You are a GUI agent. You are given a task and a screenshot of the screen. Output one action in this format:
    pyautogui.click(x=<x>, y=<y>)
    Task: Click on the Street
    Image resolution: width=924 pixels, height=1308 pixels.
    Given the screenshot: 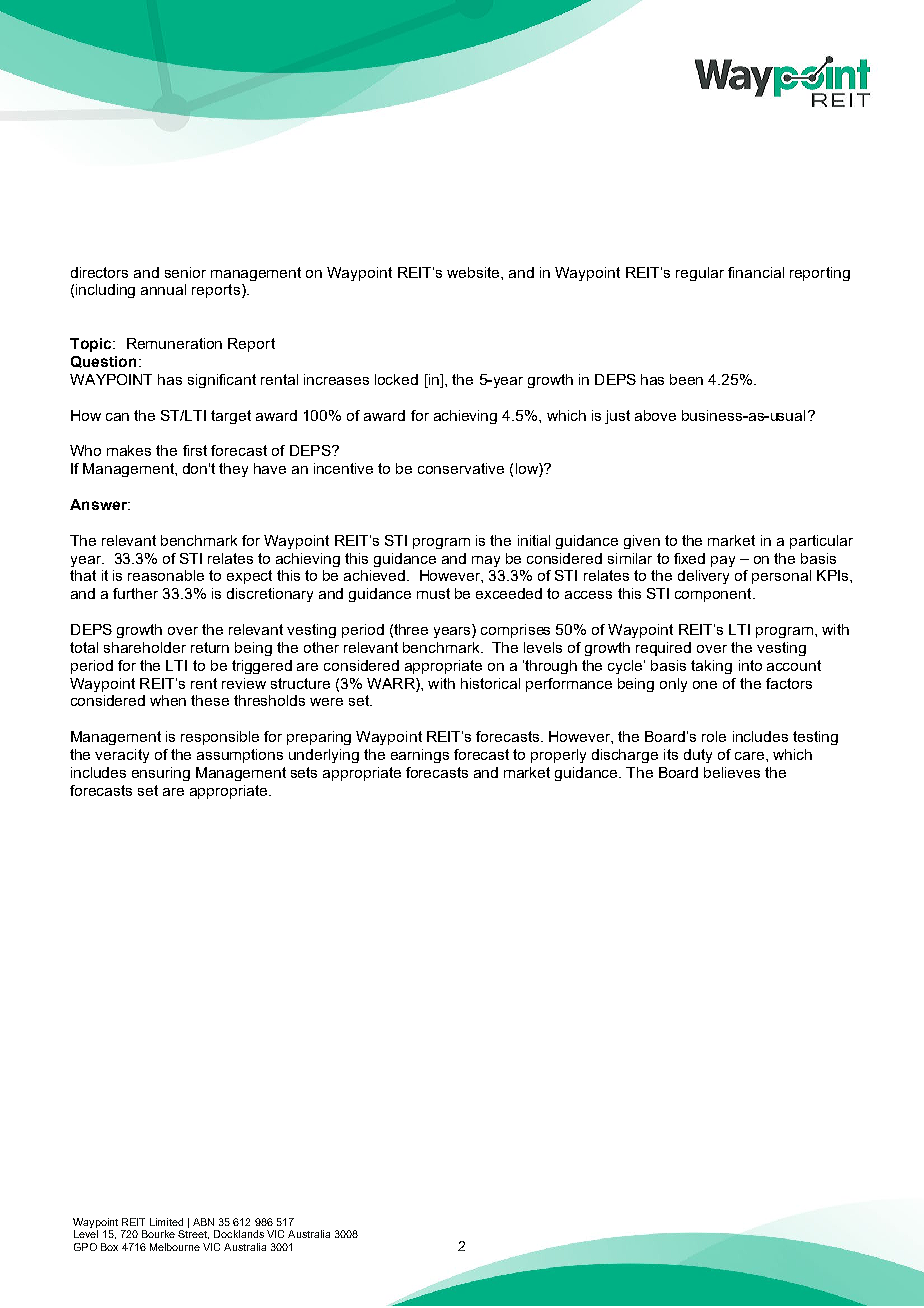 What is the action you would take?
    pyautogui.click(x=193, y=1234)
